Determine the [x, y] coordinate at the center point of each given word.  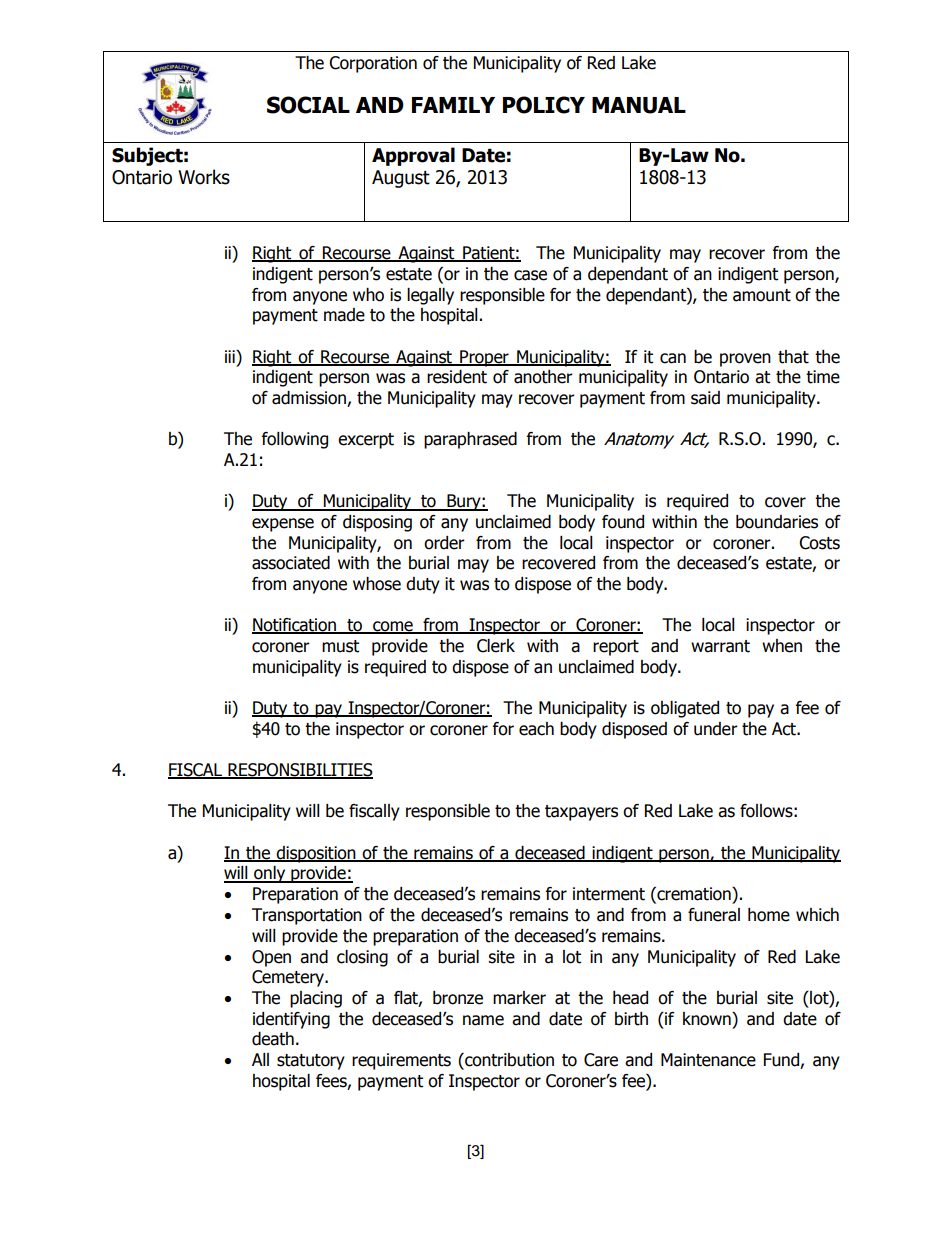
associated [291, 563]
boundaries [777, 522]
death [273, 1039]
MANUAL [639, 105]
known [708, 1019]
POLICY [544, 105]
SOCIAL [308, 105]
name [483, 1020]
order [444, 543]
